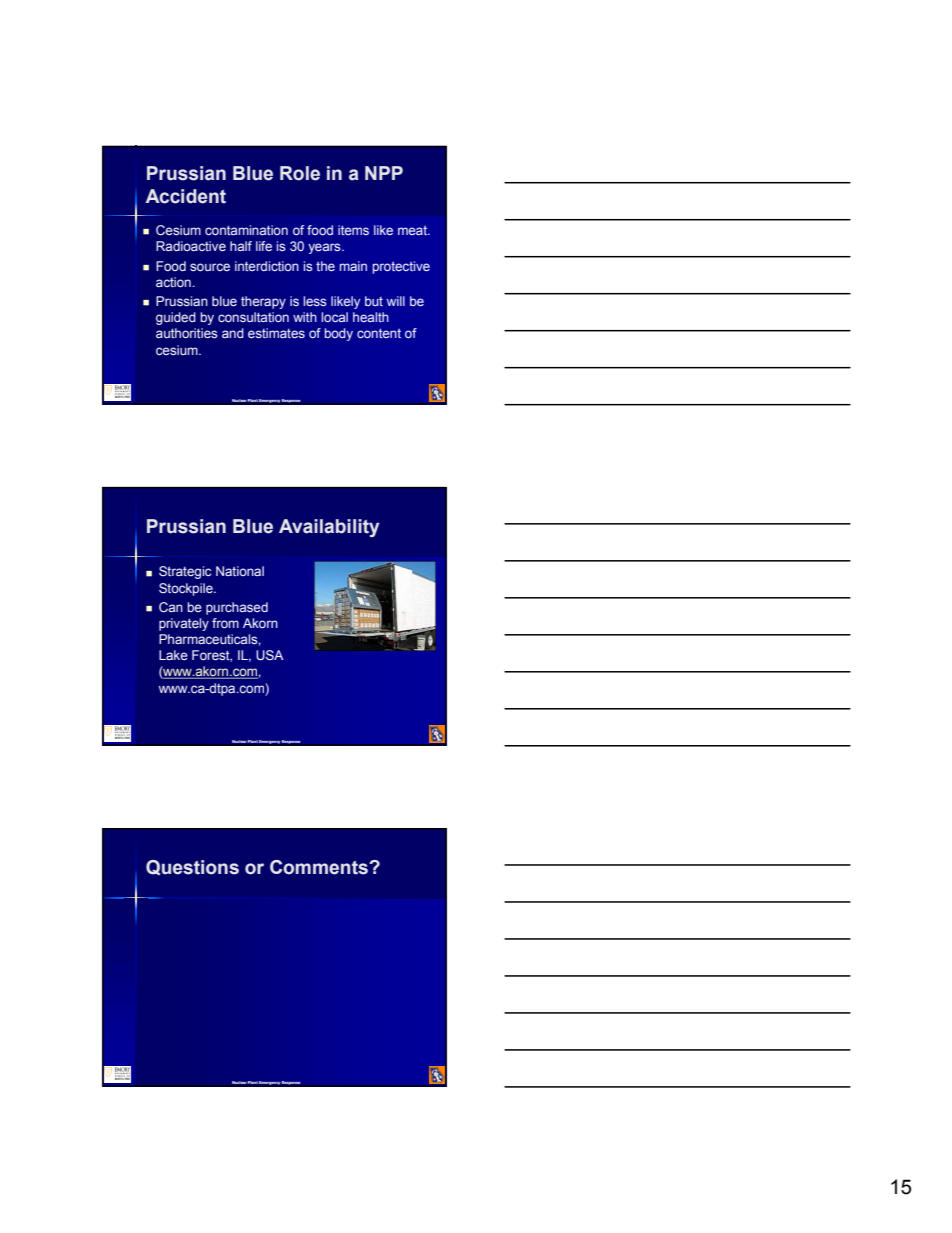  Describe the element at coordinates (379, 333) in the image. I see `content` at that location.
